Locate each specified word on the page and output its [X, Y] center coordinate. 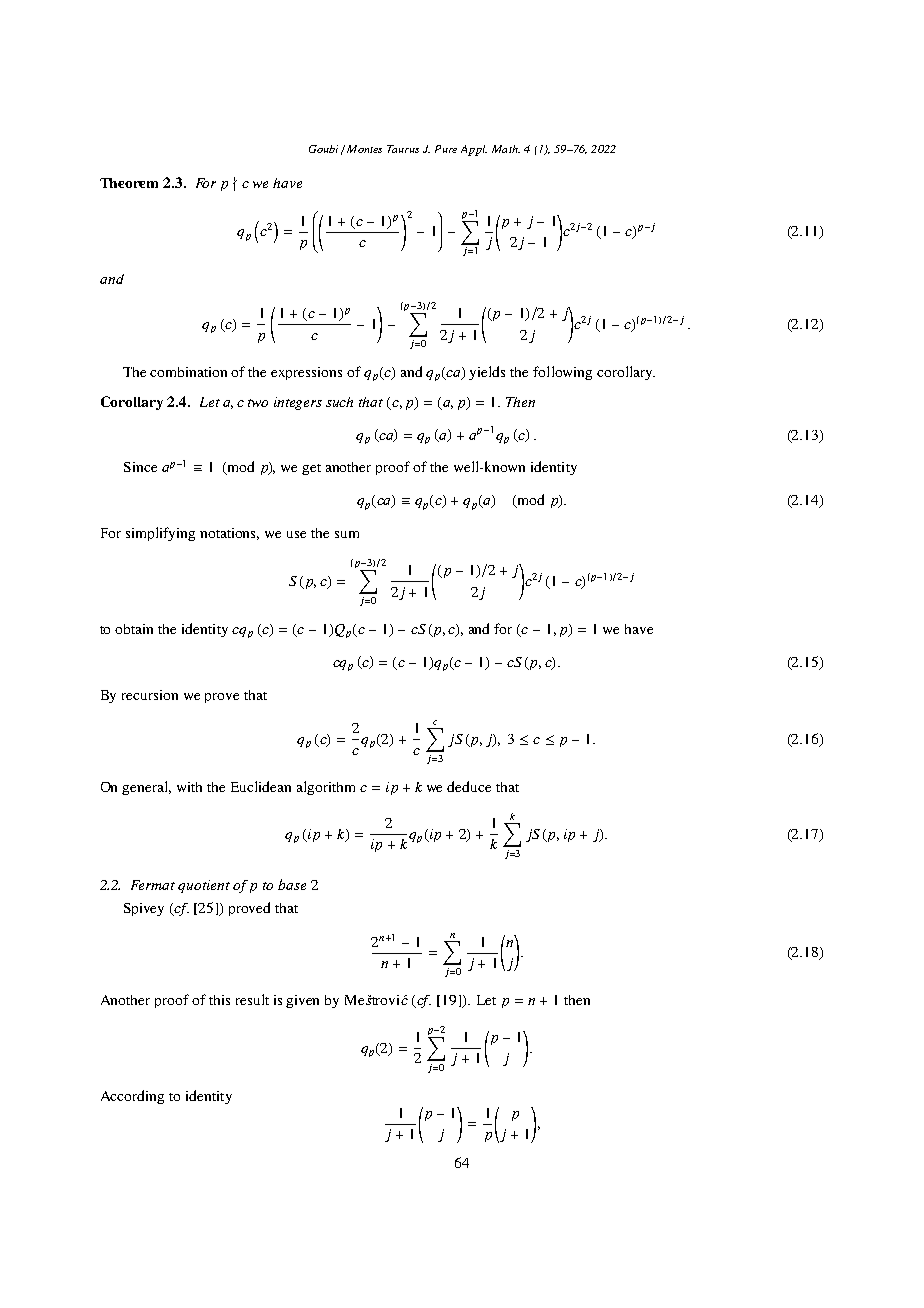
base [292, 884]
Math [506, 149]
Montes [364, 149]
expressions [306, 373]
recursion [150, 695]
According [132, 1097]
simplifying [160, 534]
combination [188, 372]
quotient [204, 886]
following [562, 373]
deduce [469, 786]
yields [487, 373]
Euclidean [261, 786]
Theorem [129, 183]
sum [347, 534]
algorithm [326, 788]
